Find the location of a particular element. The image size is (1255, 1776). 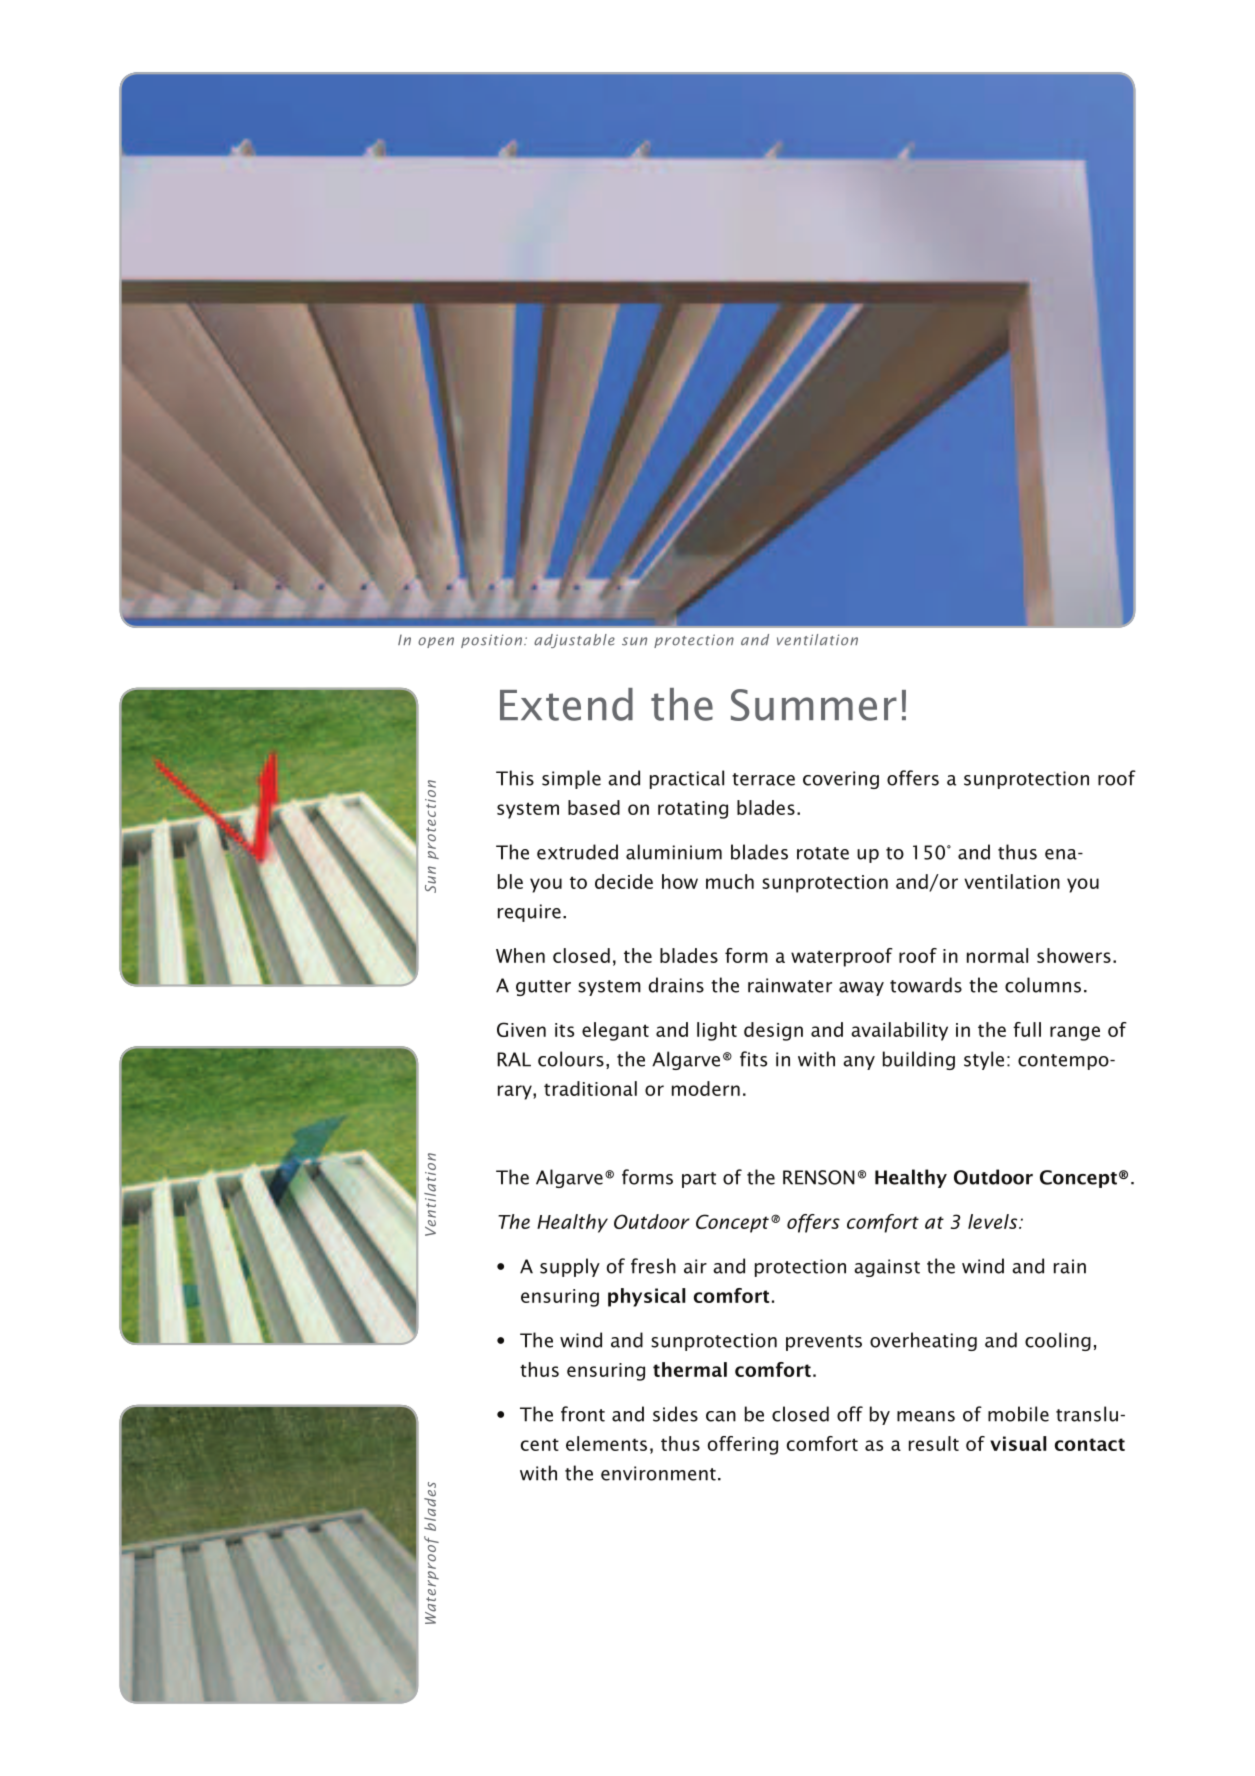

RAL is located at coordinates (514, 1059).
